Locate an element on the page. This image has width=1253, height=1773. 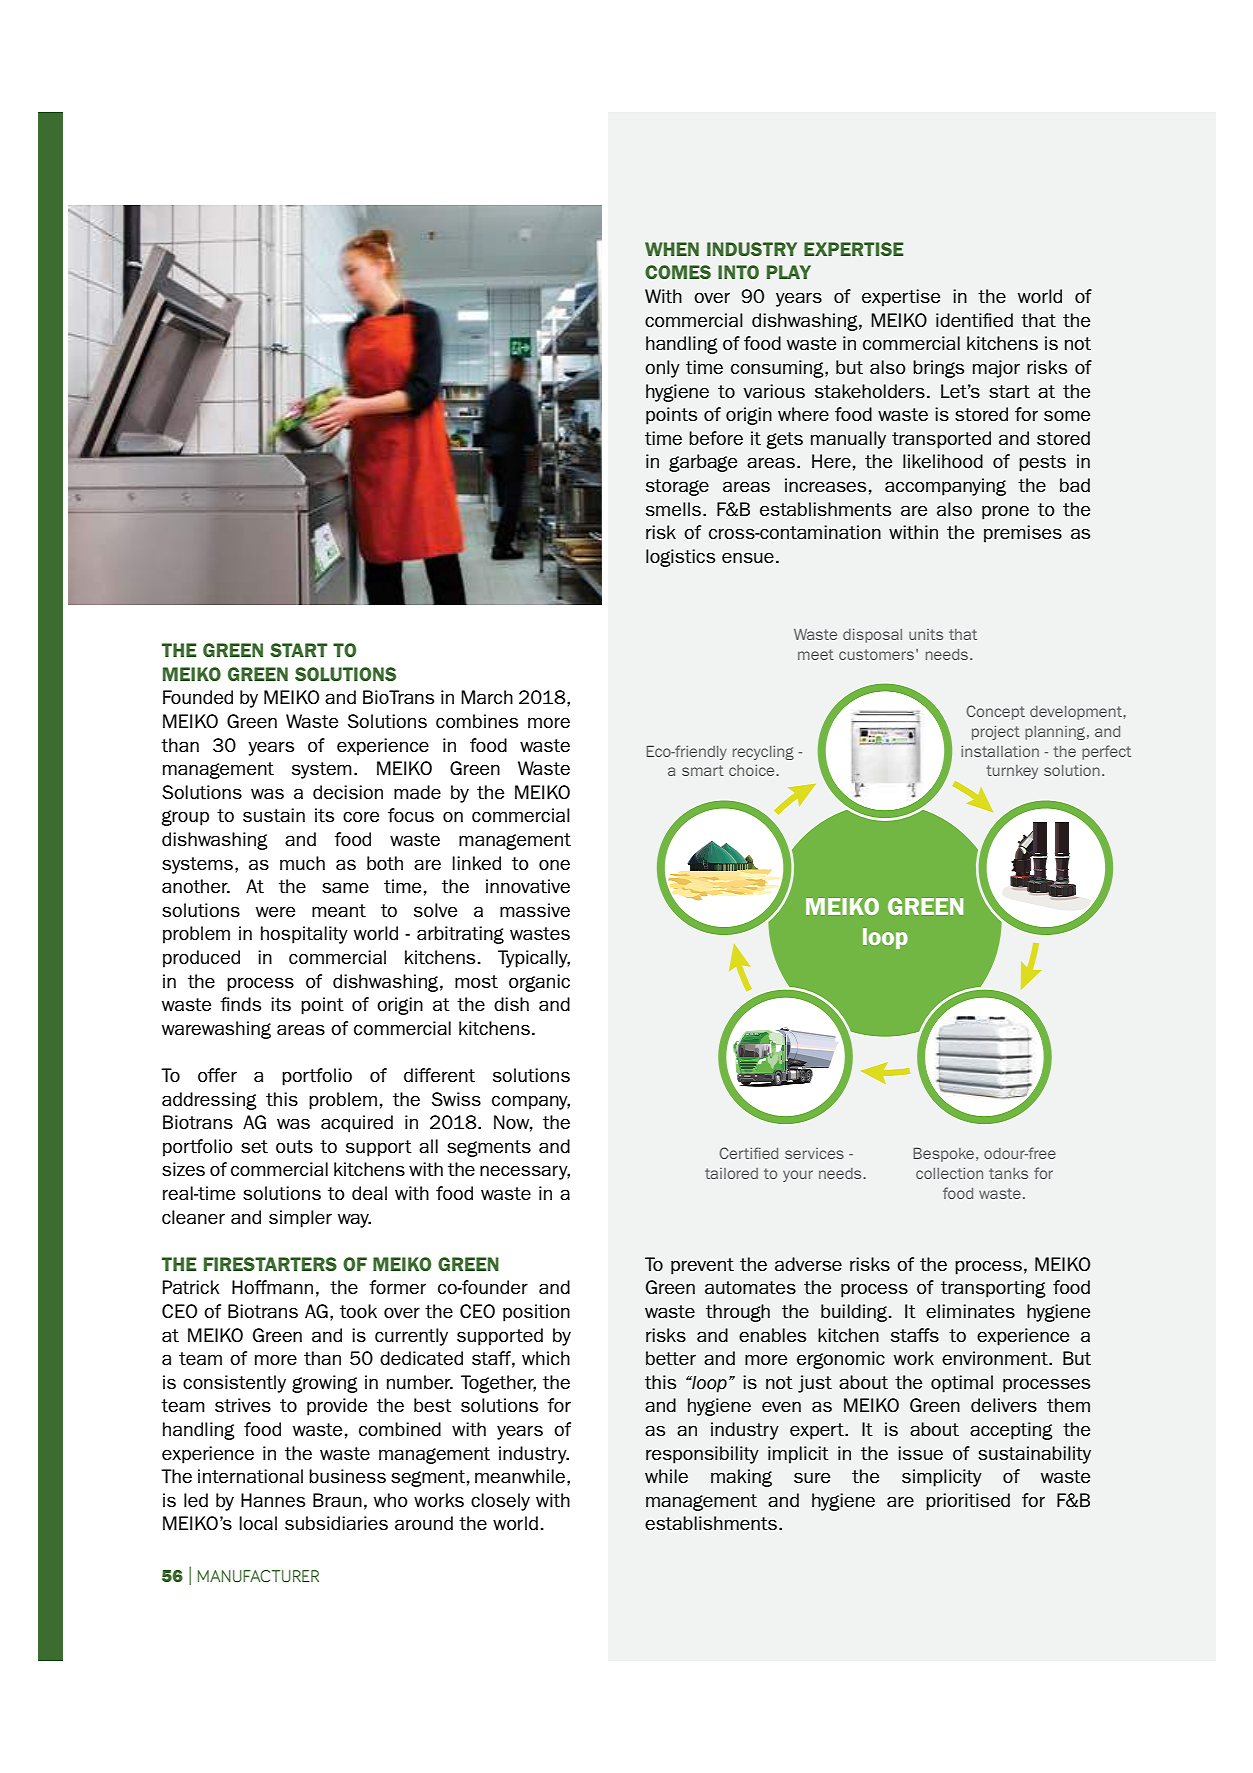
turnkey is located at coordinates (1012, 772).
